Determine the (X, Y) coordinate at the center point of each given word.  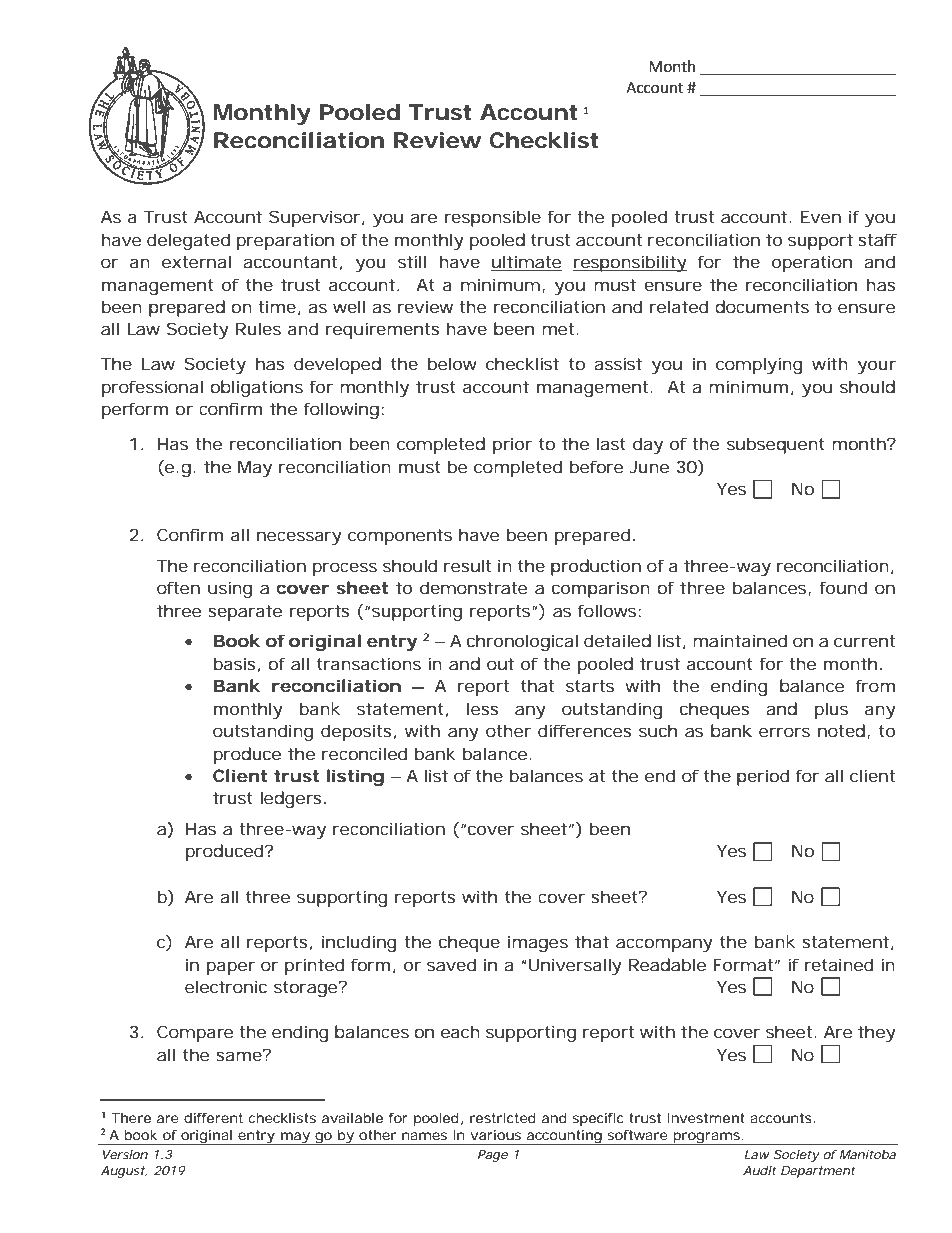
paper (231, 968)
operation (812, 263)
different (213, 1118)
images (538, 943)
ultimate (526, 263)
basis (235, 663)
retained (838, 964)
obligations (256, 388)
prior (512, 445)
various (496, 1135)
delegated (188, 241)
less (483, 708)
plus (831, 710)
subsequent (775, 445)
